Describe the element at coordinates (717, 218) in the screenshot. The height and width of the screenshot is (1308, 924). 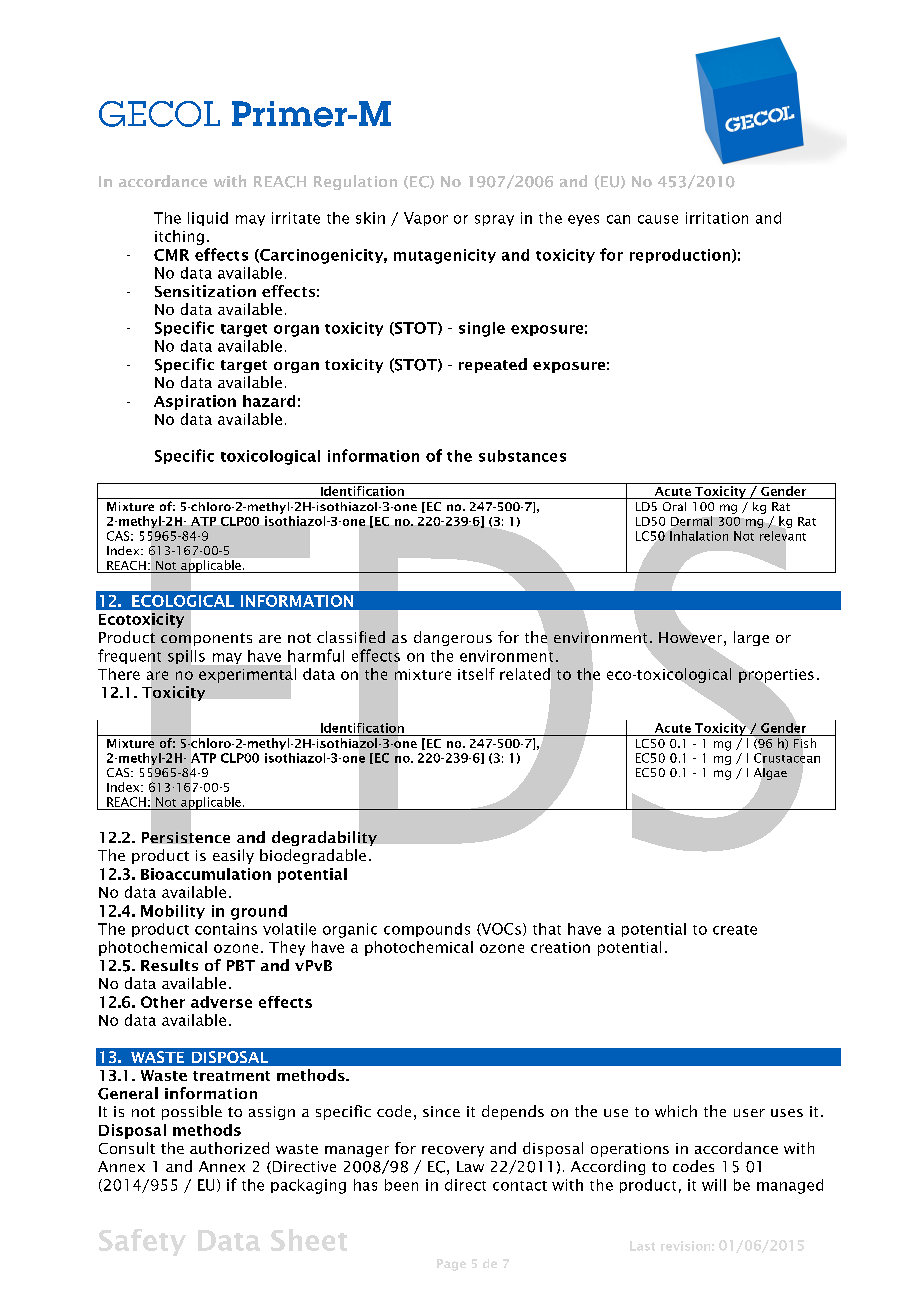
I see `irritation` at that location.
